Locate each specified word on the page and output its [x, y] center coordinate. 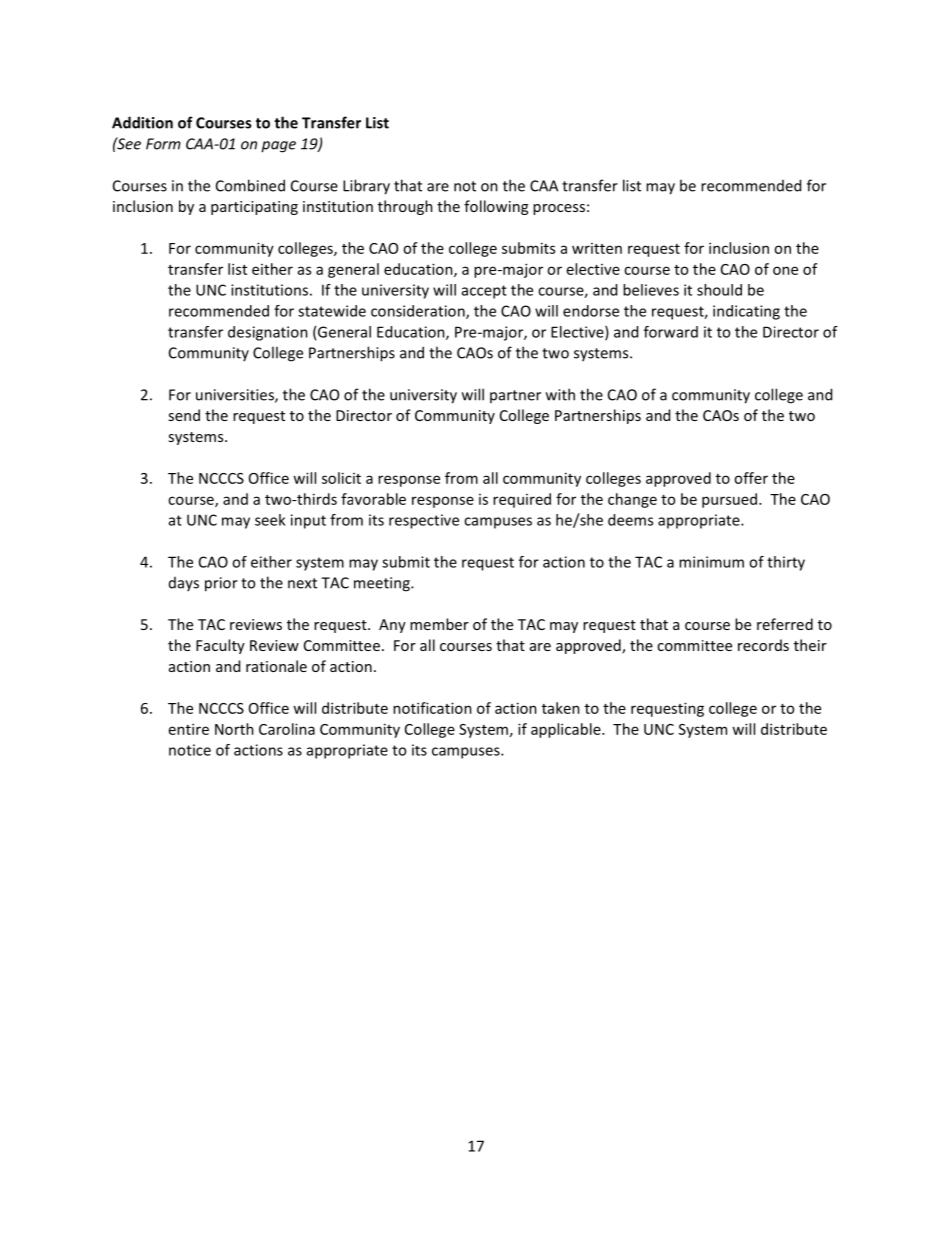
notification [432, 708]
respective [424, 521]
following [496, 207]
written [597, 248]
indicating [746, 312]
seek [270, 520]
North [234, 729]
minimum [711, 562]
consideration [419, 312]
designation [268, 333]
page [278, 147]
